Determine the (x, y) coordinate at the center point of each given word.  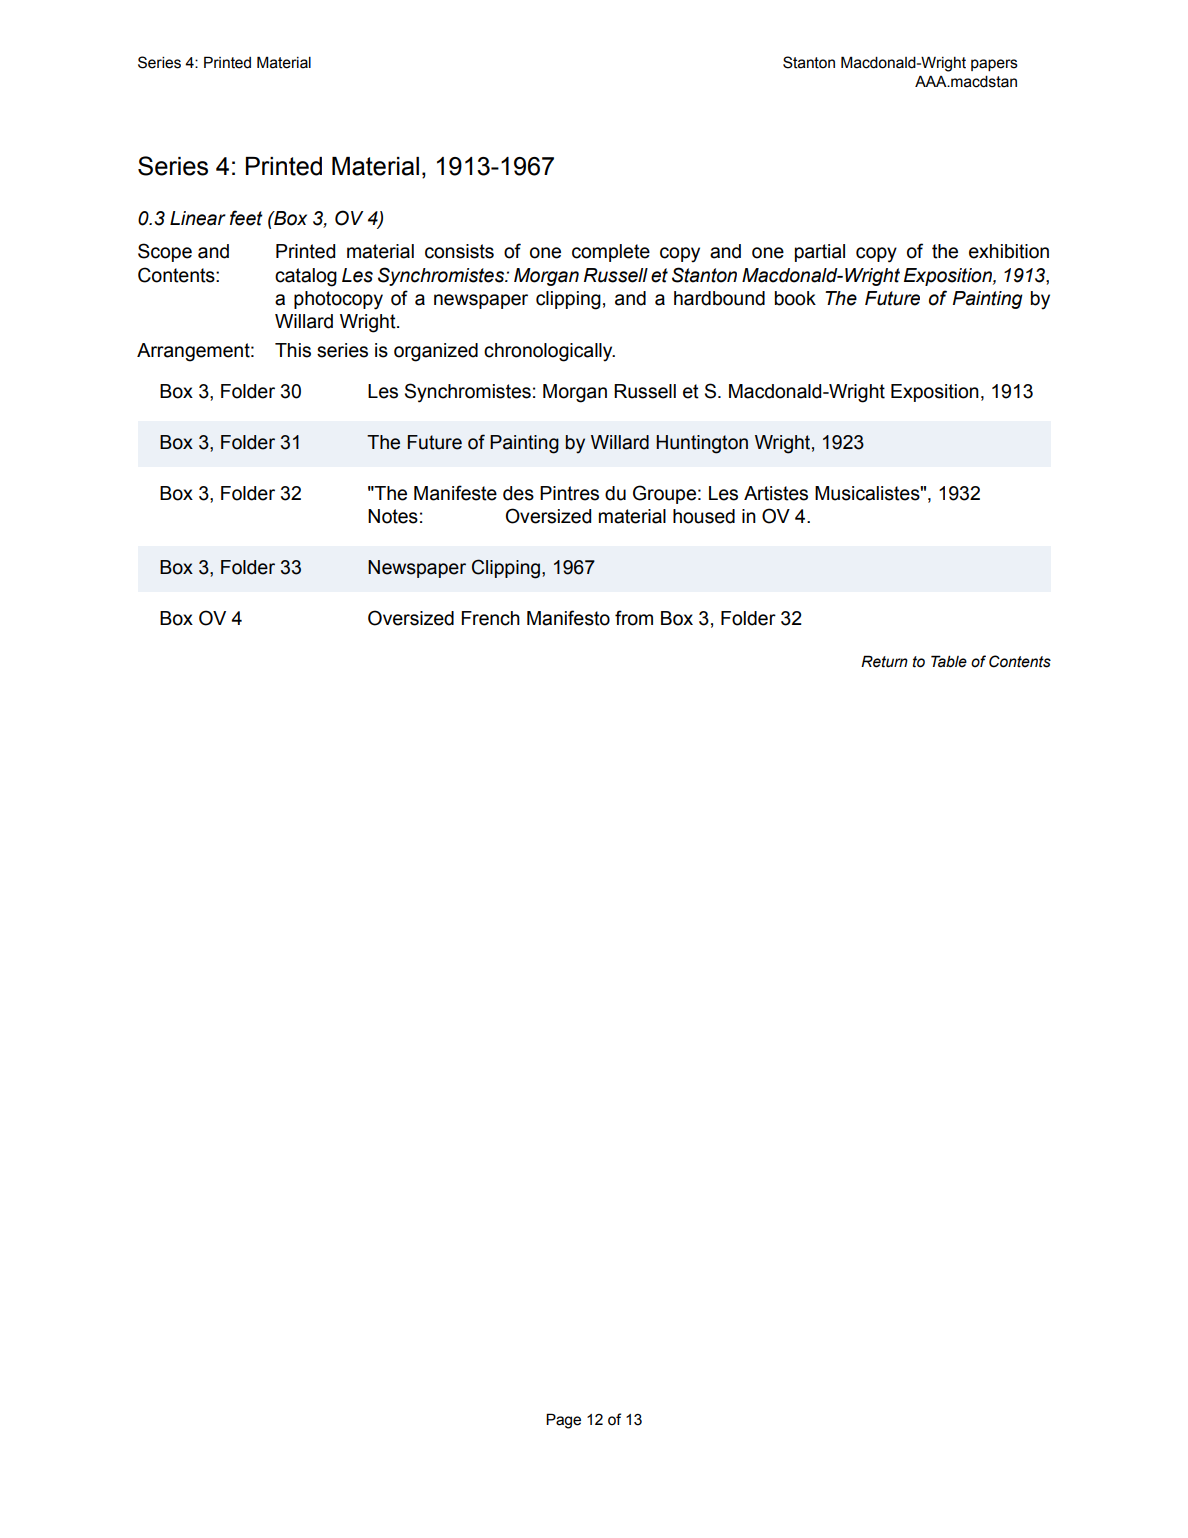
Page (563, 1421)
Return (884, 661)
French (491, 618)
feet (246, 218)
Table (949, 661)
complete (611, 253)
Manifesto (568, 618)
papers (994, 65)
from (634, 618)
